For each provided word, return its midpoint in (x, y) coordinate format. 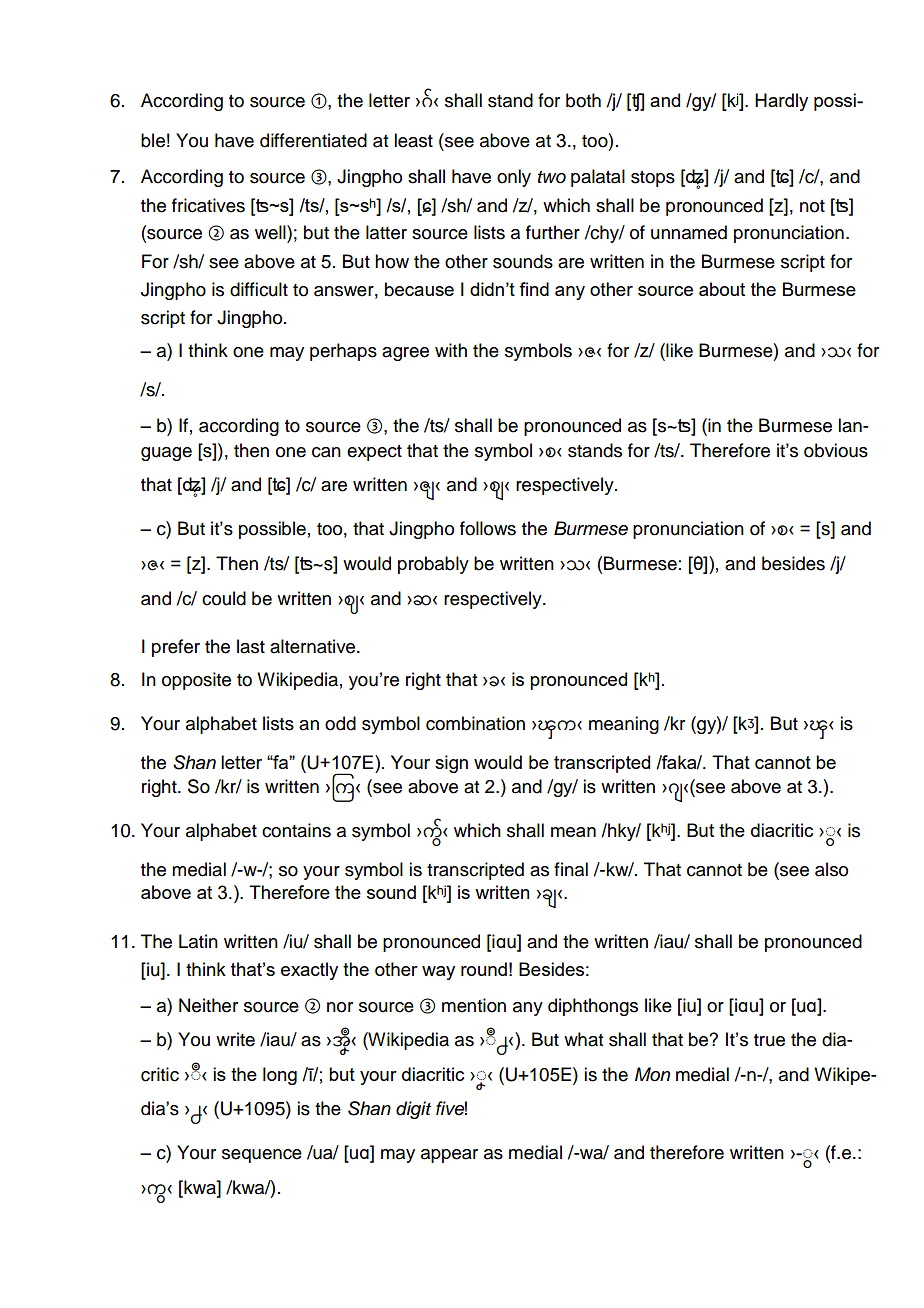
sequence (262, 1156)
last (251, 646)
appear (449, 1156)
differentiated (313, 140)
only (514, 178)
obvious (836, 450)
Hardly (781, 102)
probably (433, 565)
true (769, 1040)
